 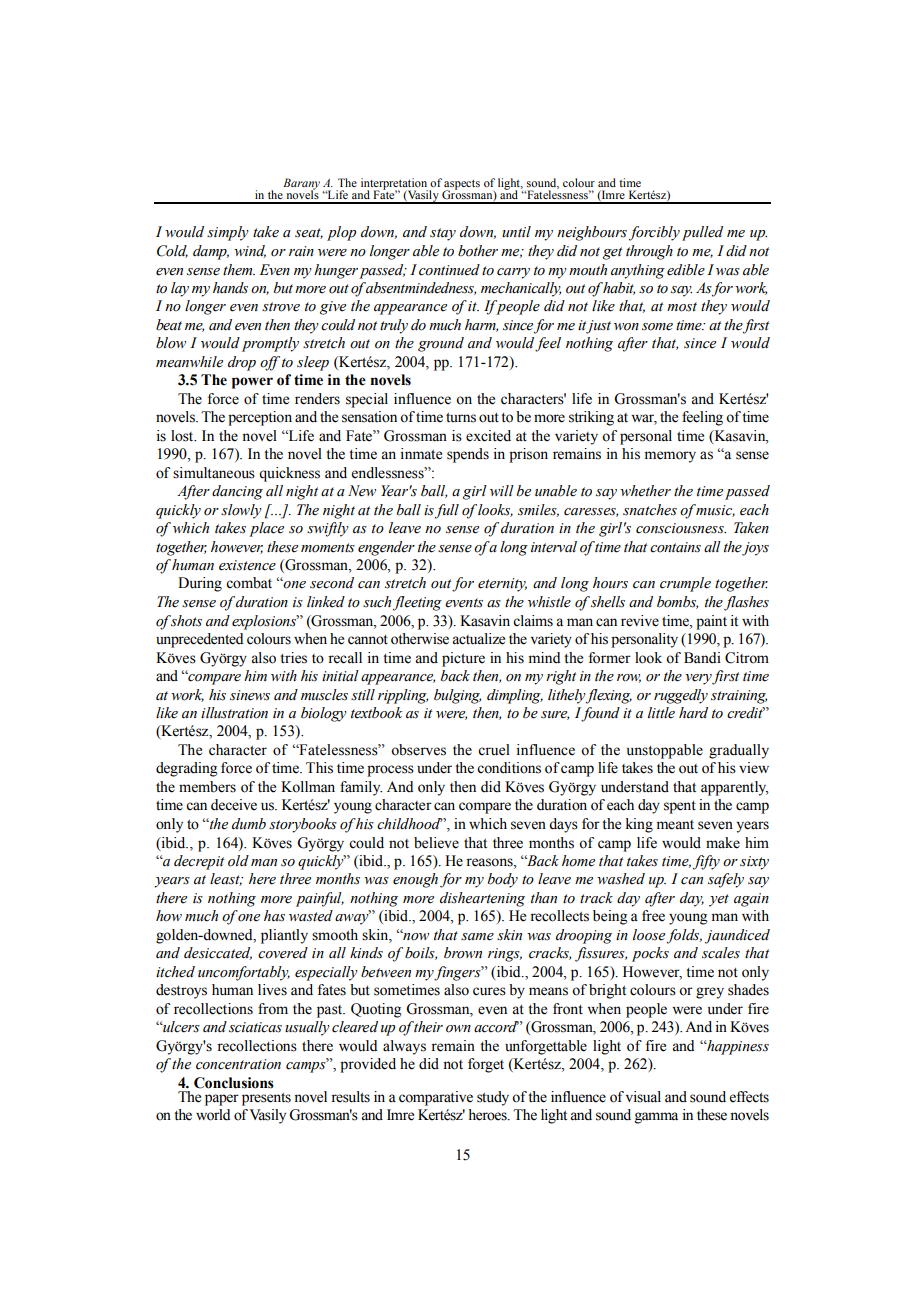 What do you see at coordinates (436, 1098) in the page?
I see `comparative` at bounding box center [436, 1098].
